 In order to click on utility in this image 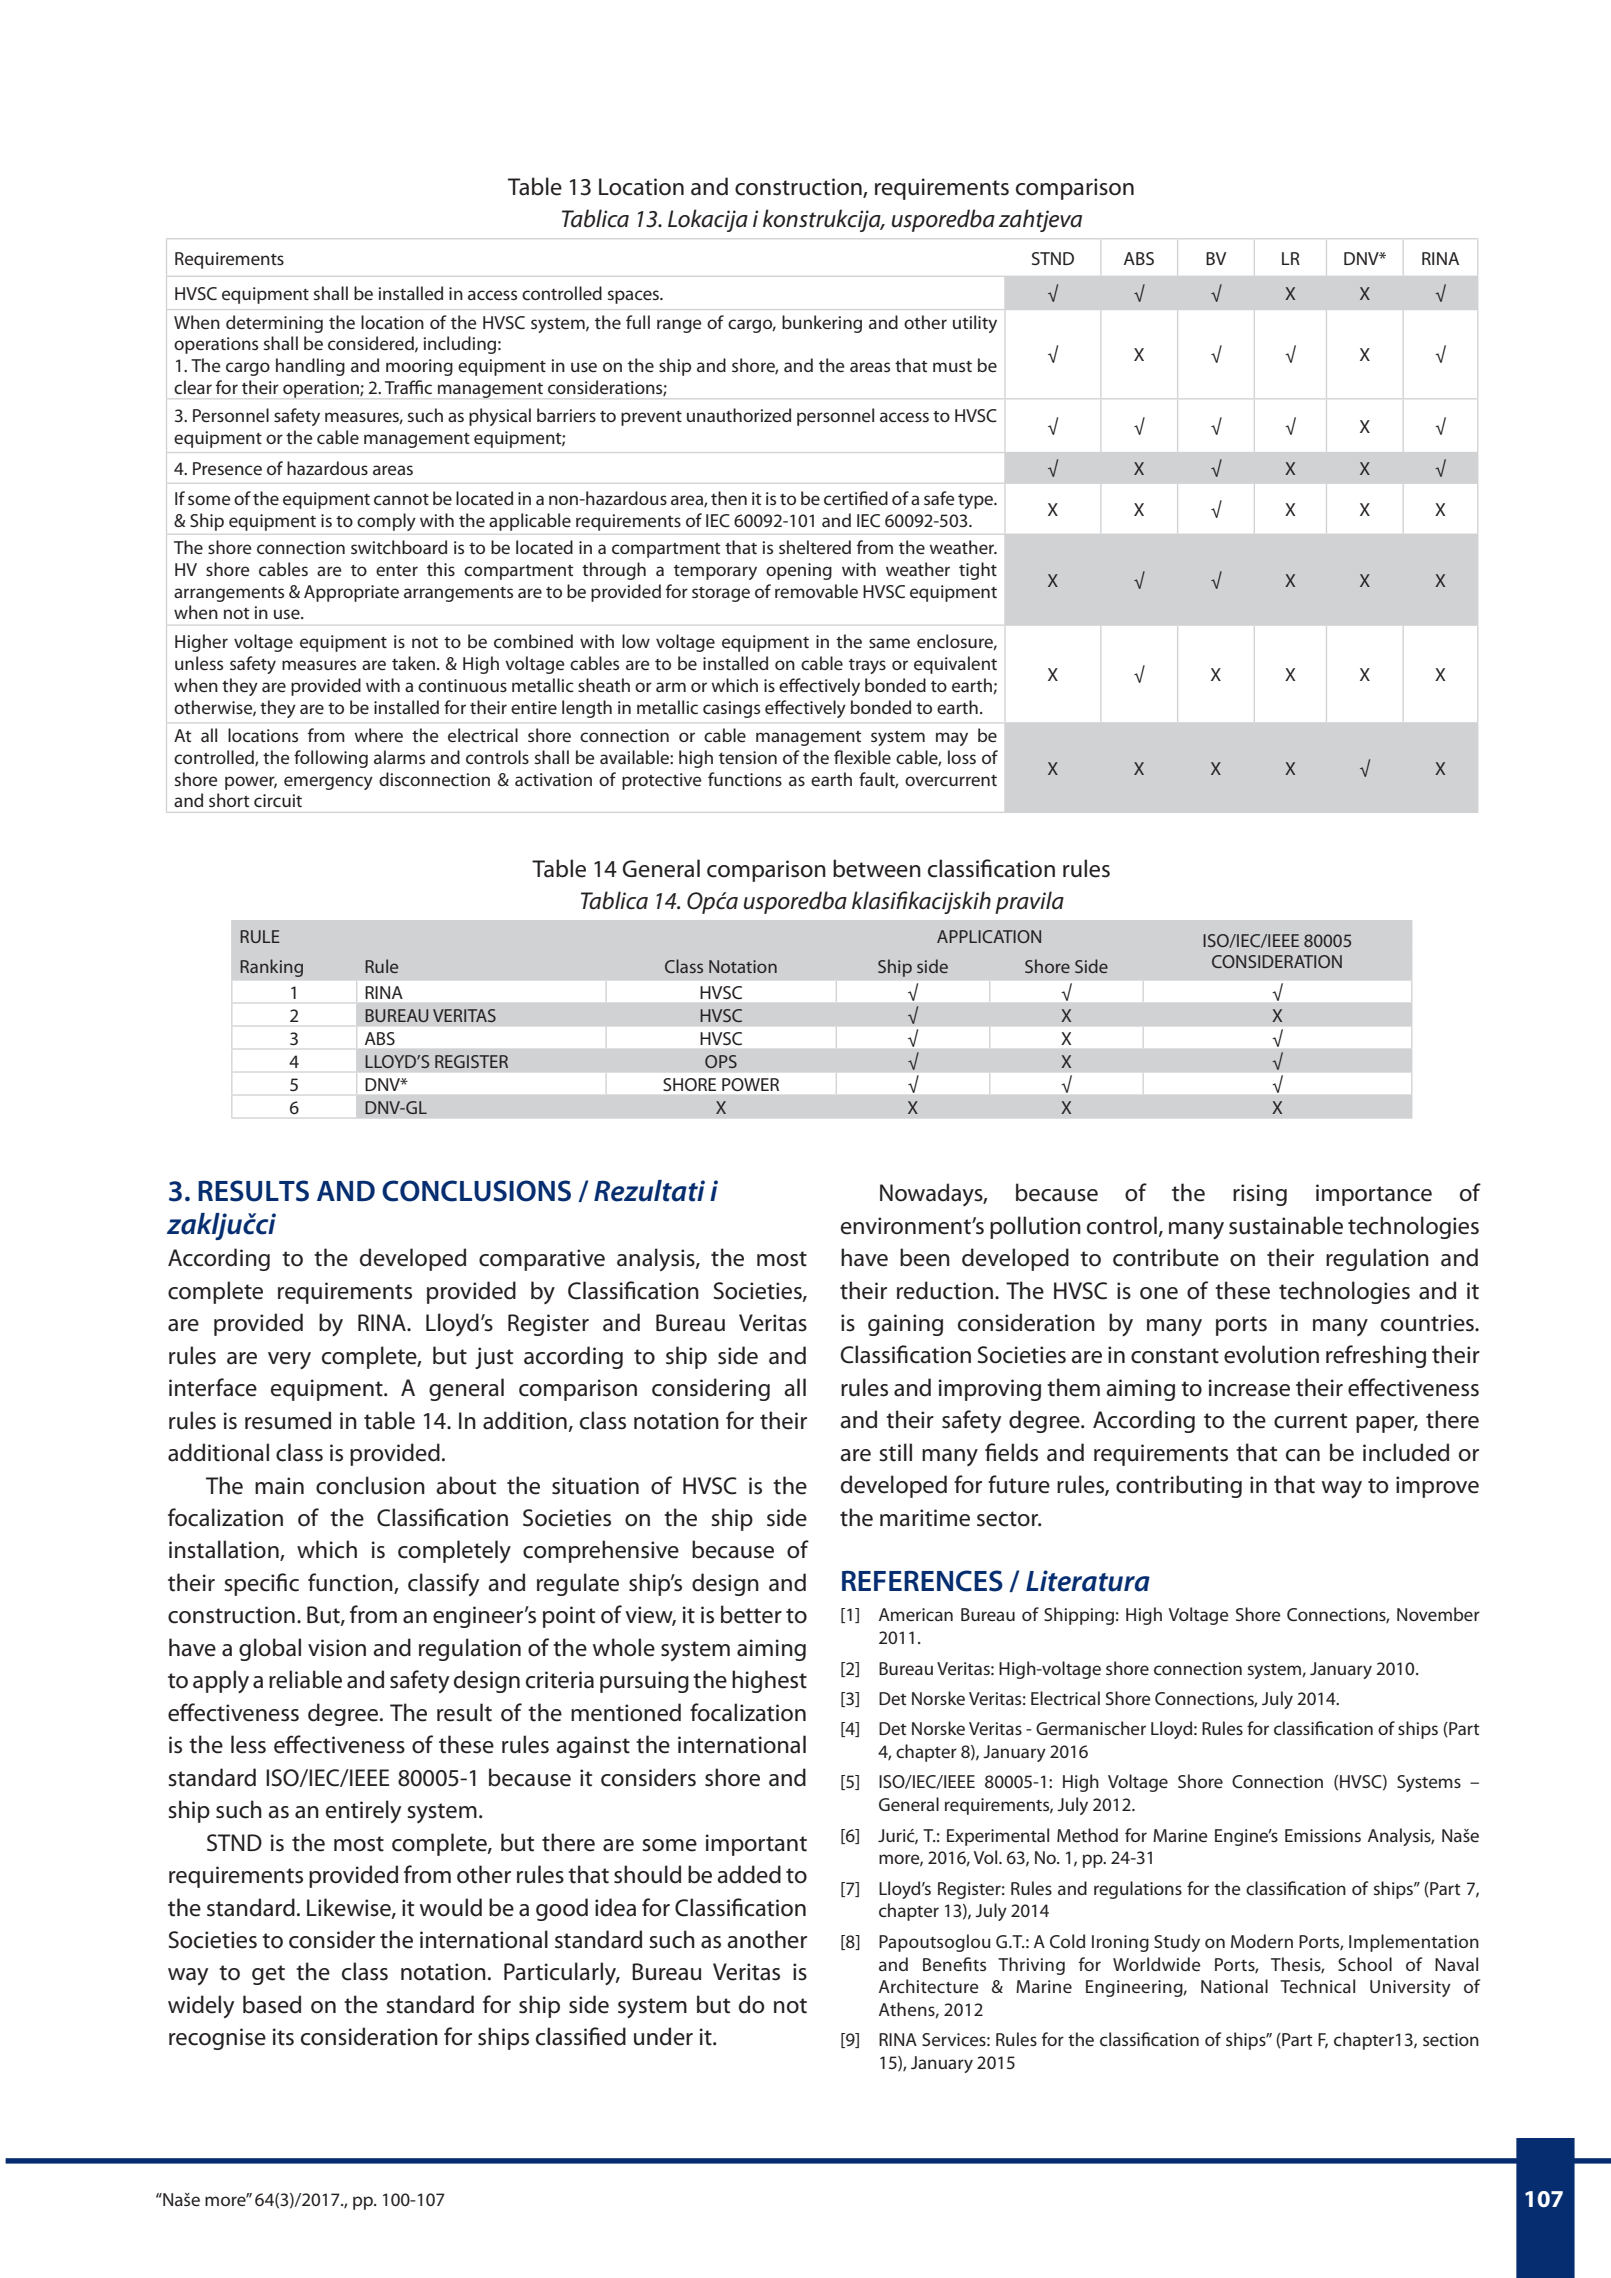, I will do `click(975, 324)`.
